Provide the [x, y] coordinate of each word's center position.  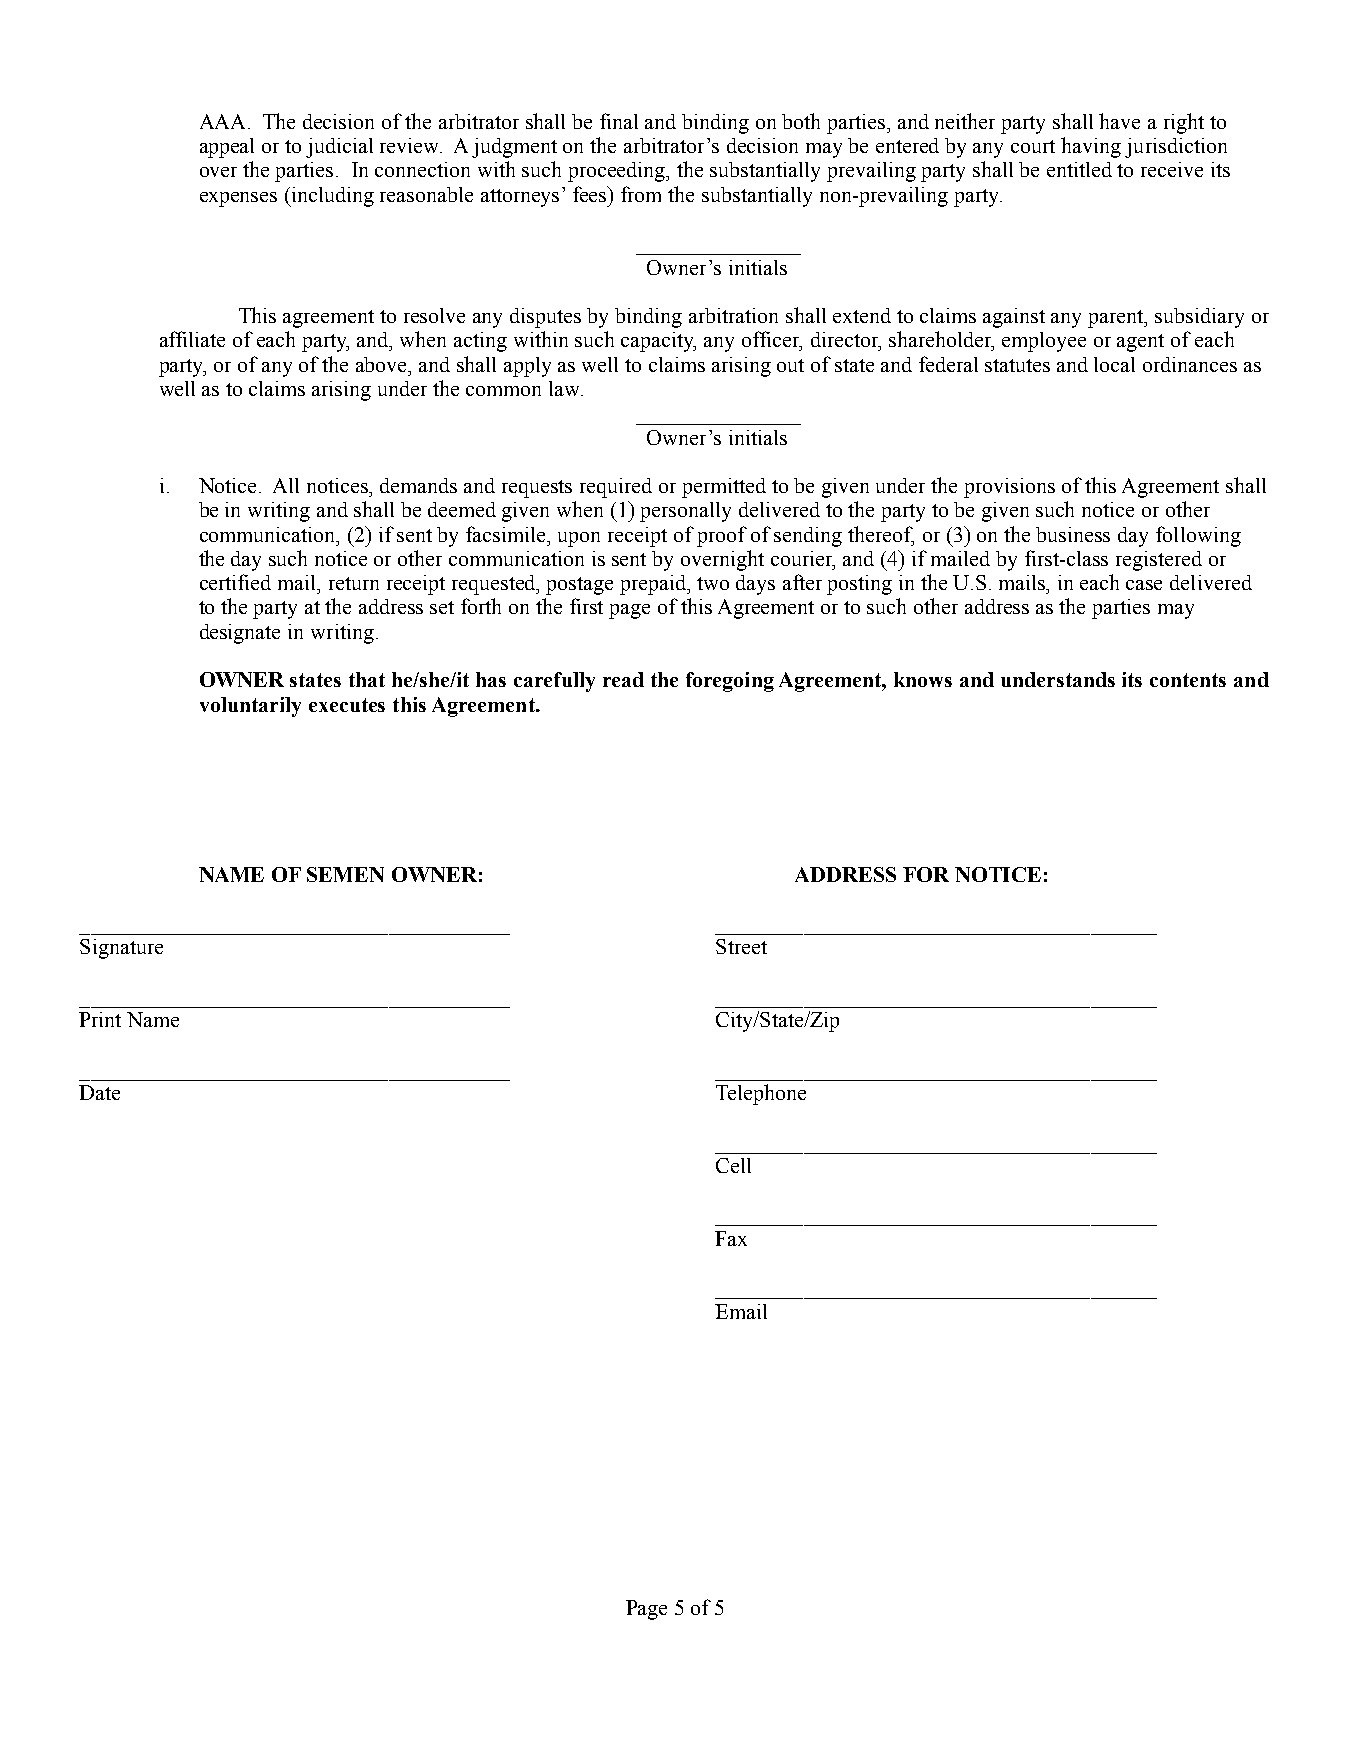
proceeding [618, 172]
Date [99, 1092]
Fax [731, 1238]
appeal [227, 148]
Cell [733, 1165]
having [1091, 147]
